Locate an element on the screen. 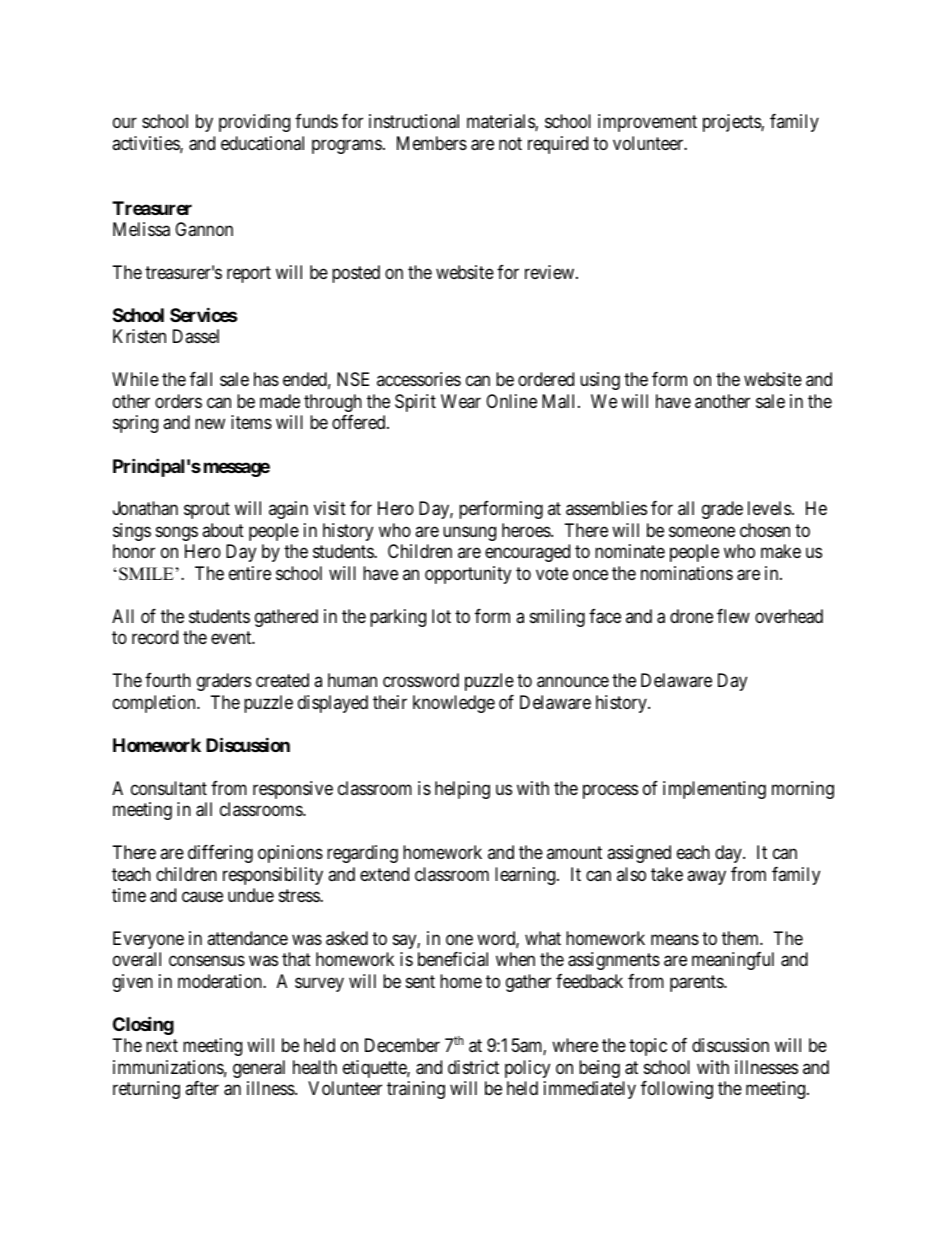 The image size is (952, 1233). educational is located at coordinates (262, 143).
